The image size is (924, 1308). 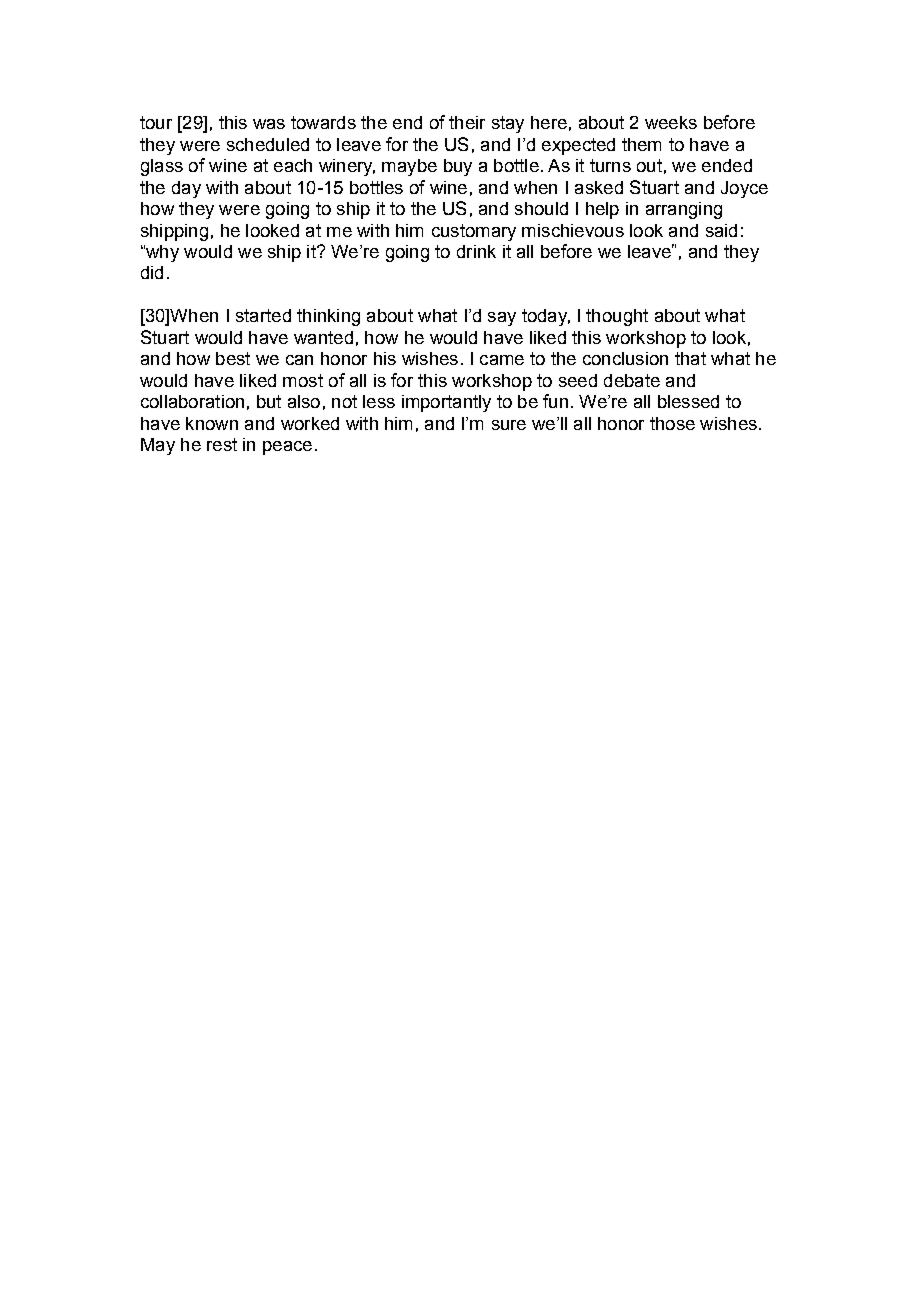 I want to click on their, so click(x=467, y=122).
